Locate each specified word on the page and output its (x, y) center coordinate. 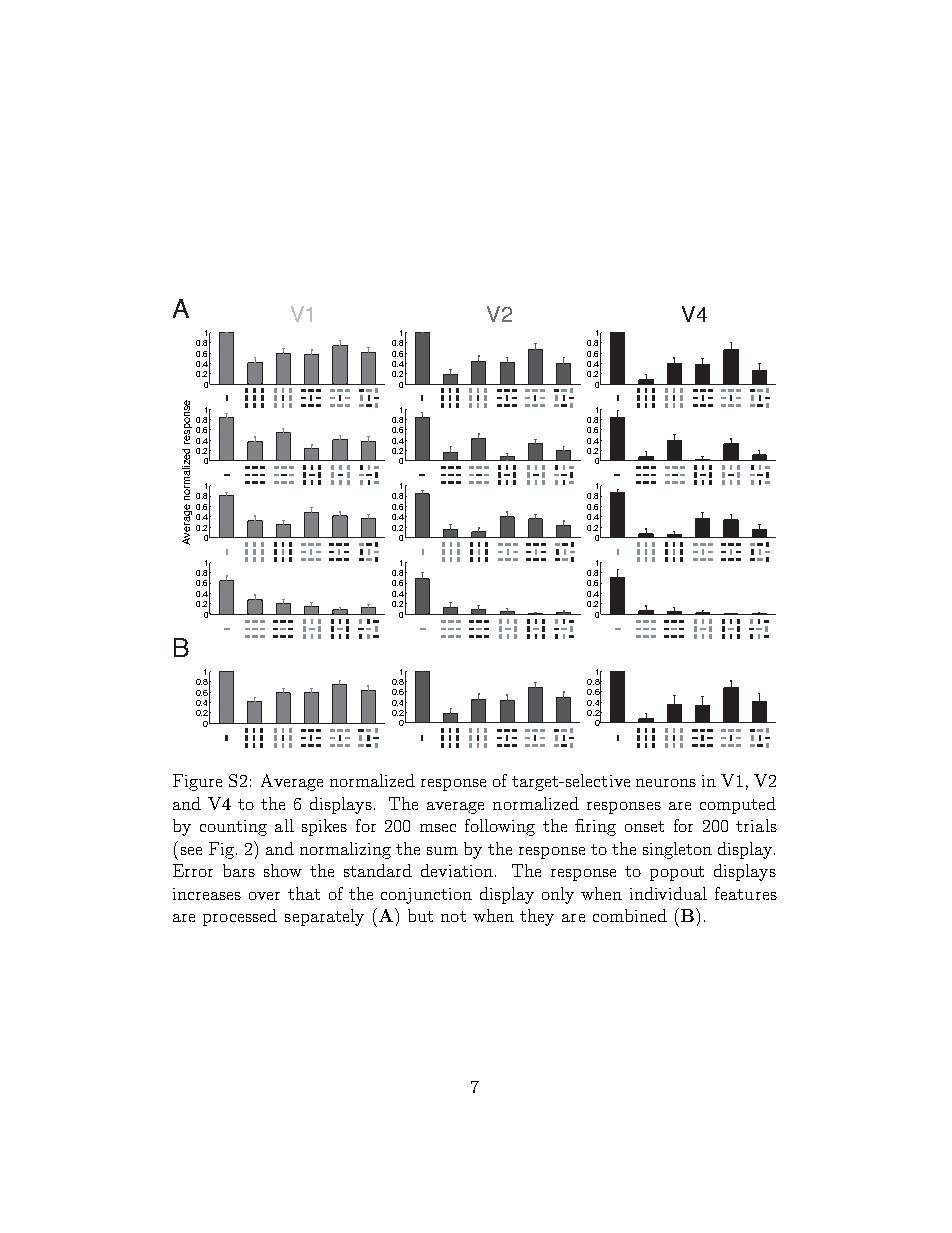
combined (630, 915)
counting (233, 828)
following (500, 827)
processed (240, 917)
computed (738, 805)
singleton (677, 850)
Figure (197, 782)
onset (644, 826)
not (453, 916)
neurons (666, 783)
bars (239, 870)
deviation (458, 870)
